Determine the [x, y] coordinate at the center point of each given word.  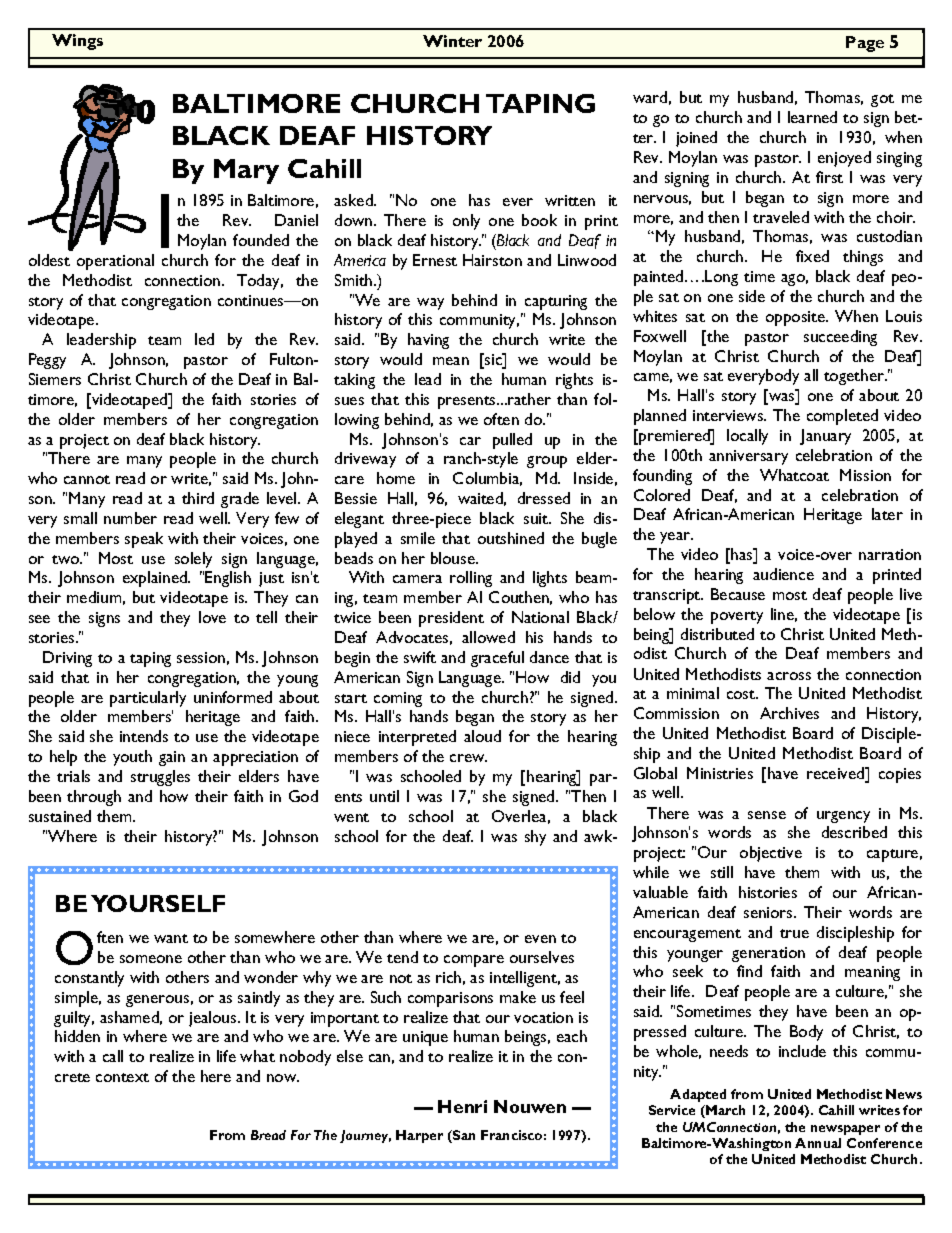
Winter [452, 41]
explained [156, 579]
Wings [77, 42]
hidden [77, 1036]
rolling [471, 579]
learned [812, 117]
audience [783, 574]
